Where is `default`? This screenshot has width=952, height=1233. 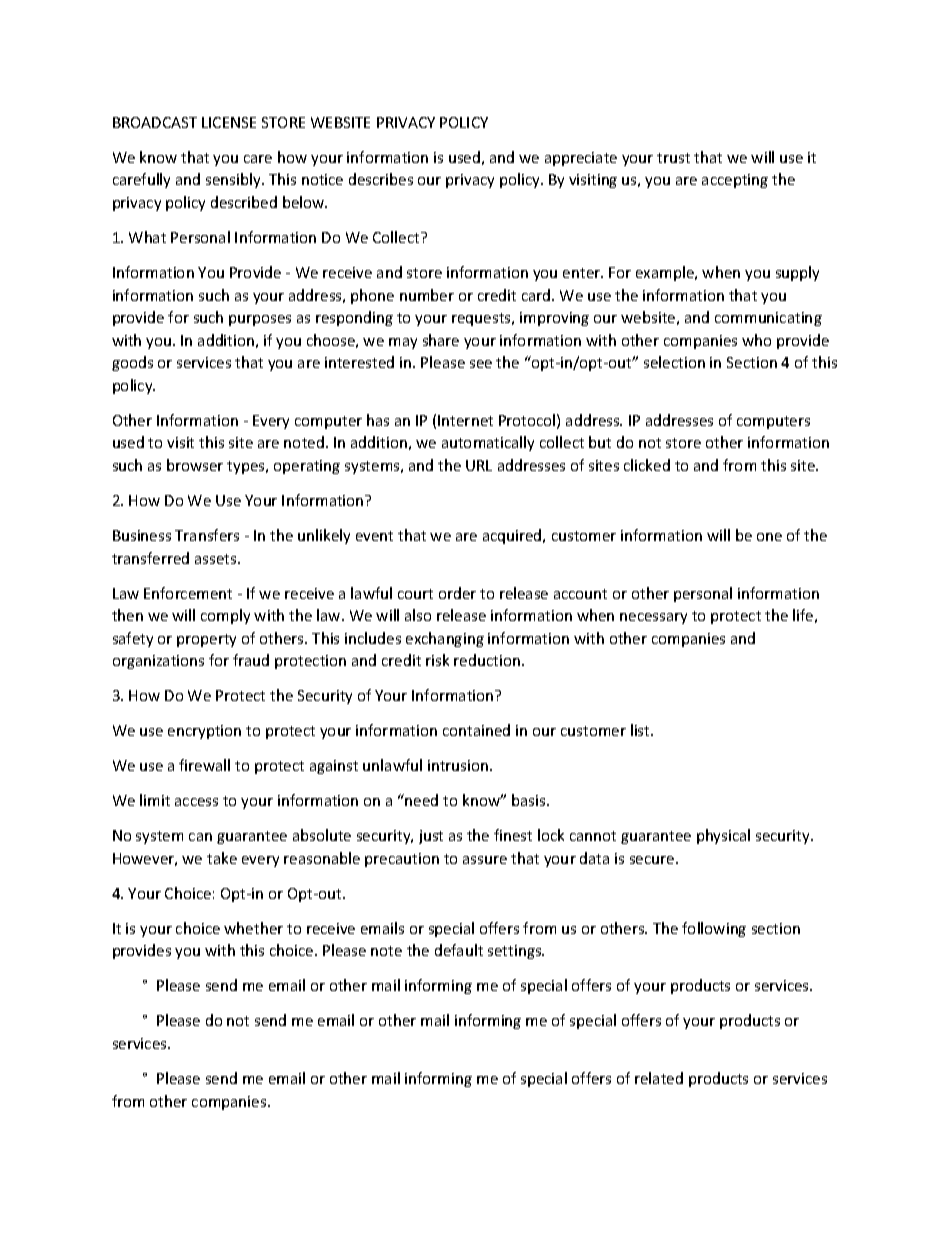
default is located at coordinates (459, 950).
